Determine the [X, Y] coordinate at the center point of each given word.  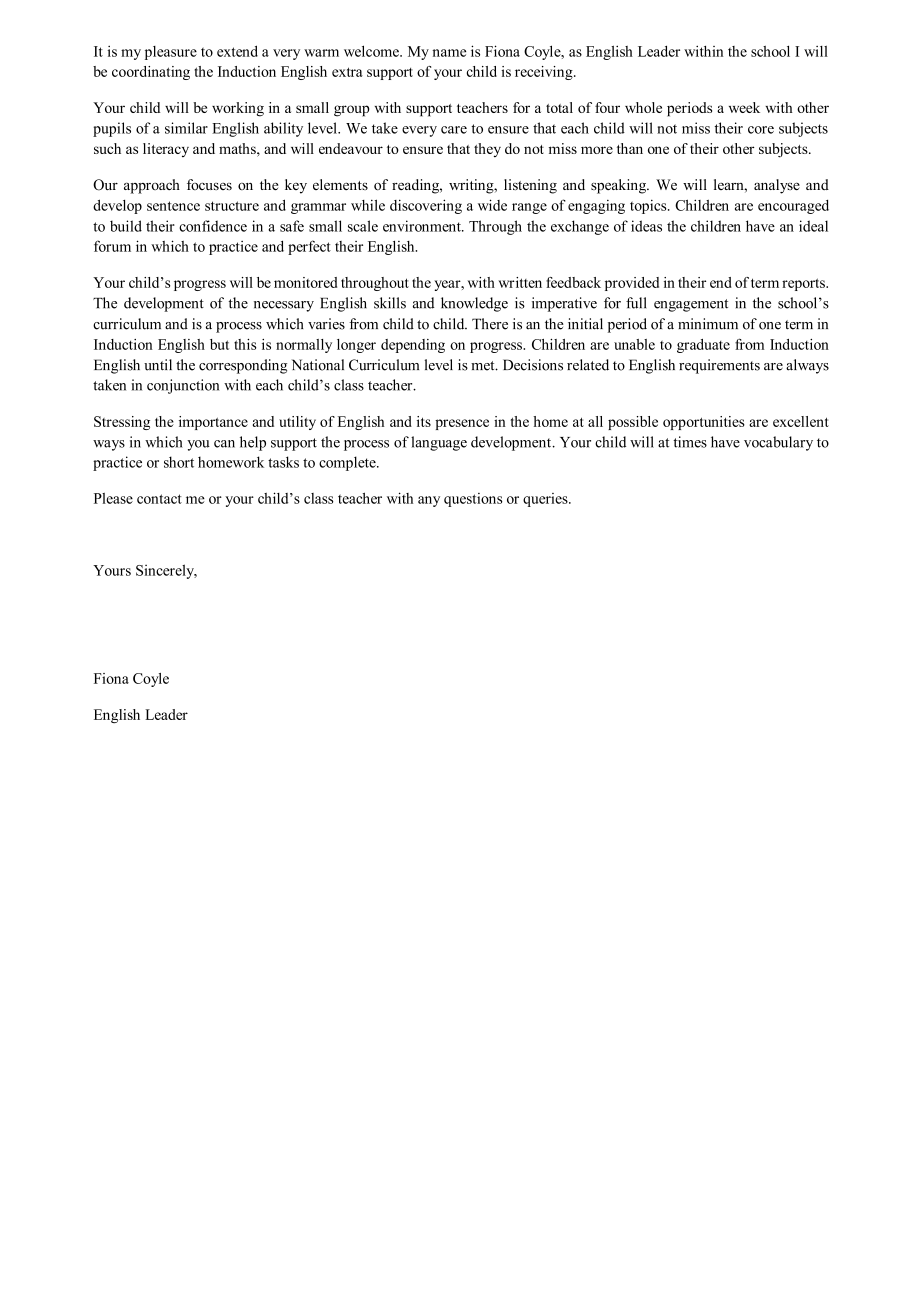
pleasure [171, 53]
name [449, 53]
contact [159, 499]
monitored [305, 282]
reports [804, 284]
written [520, 282]
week [744, 107]
